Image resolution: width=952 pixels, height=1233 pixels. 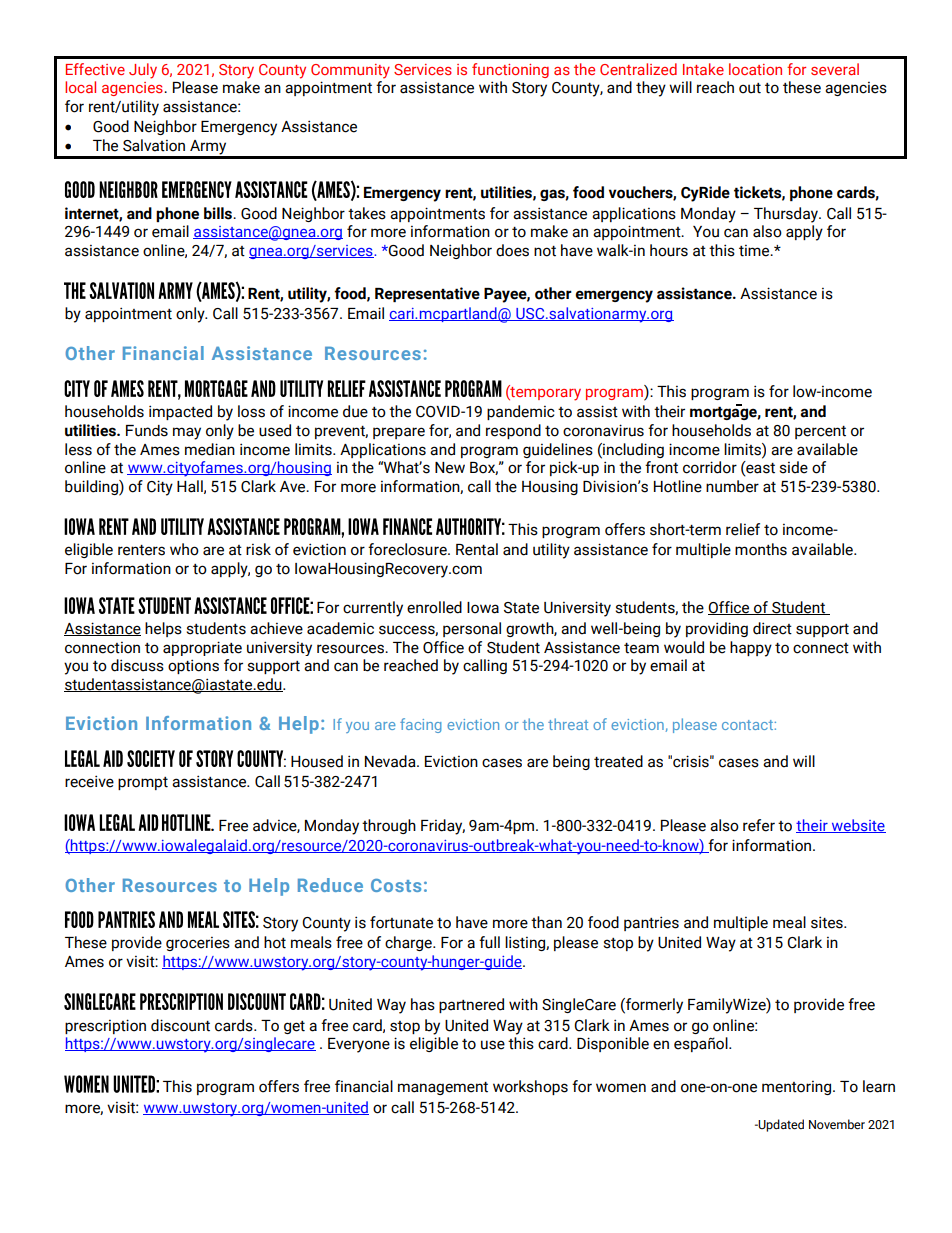 What do you see at coordinates (748, 725) in the screenshot?
I see `contact` at bounding box center [748, 725].
